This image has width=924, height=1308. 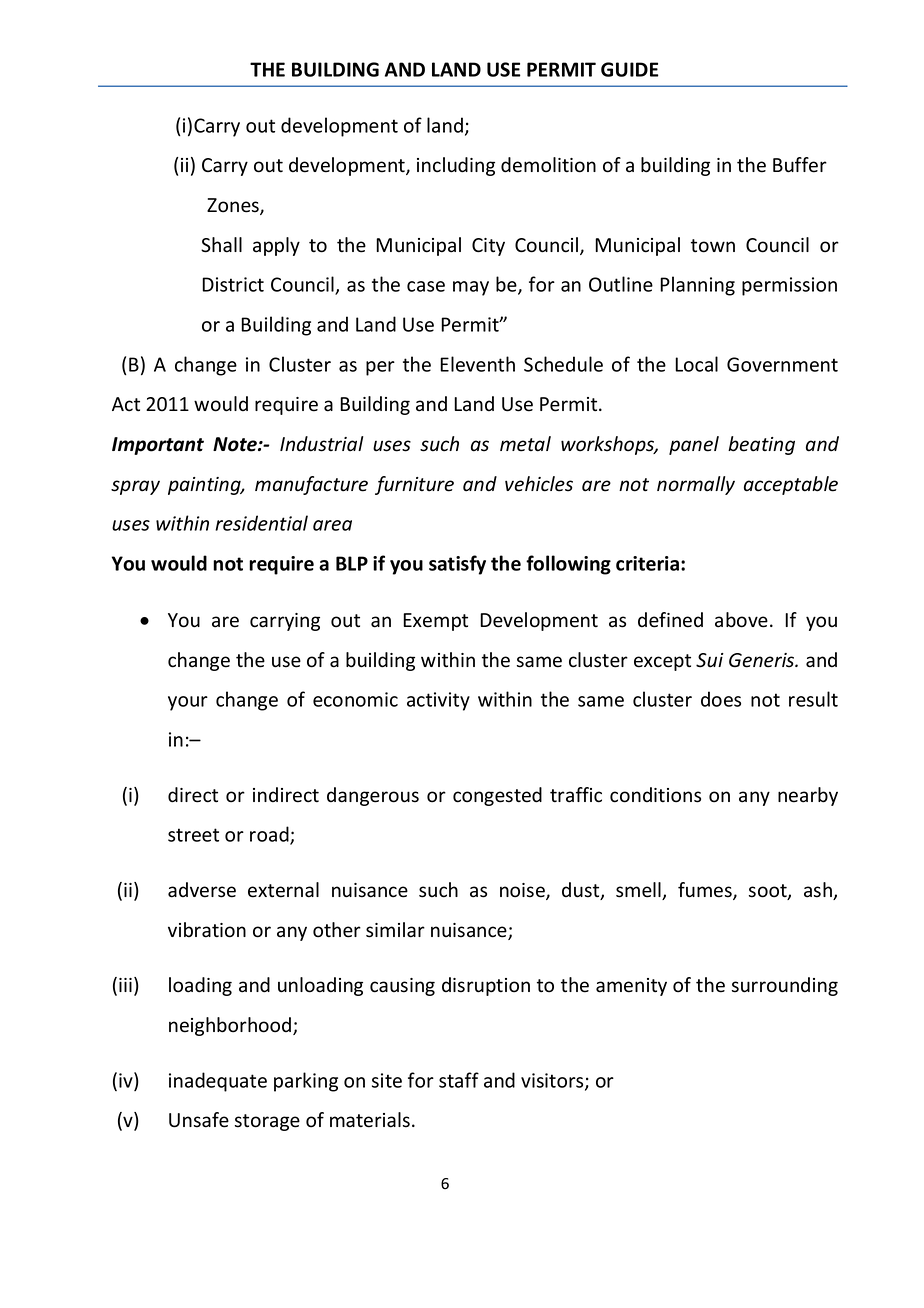 What do you see at coordinates (221, 245) in the image?
I see `Shall` at bounding box center [221, 245].
